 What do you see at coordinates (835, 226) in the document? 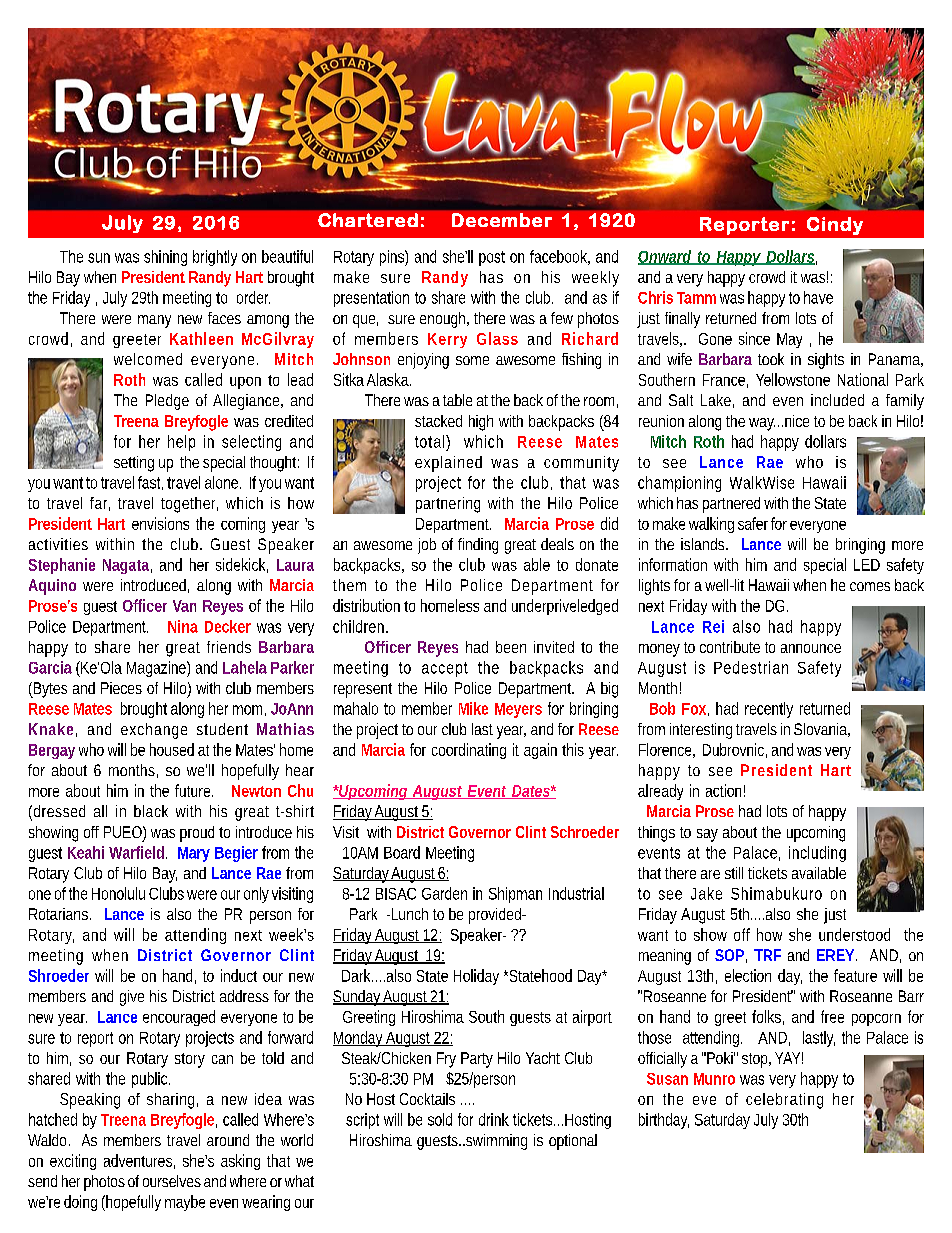
I see `Cindy` at bounding box center [835, 226].
